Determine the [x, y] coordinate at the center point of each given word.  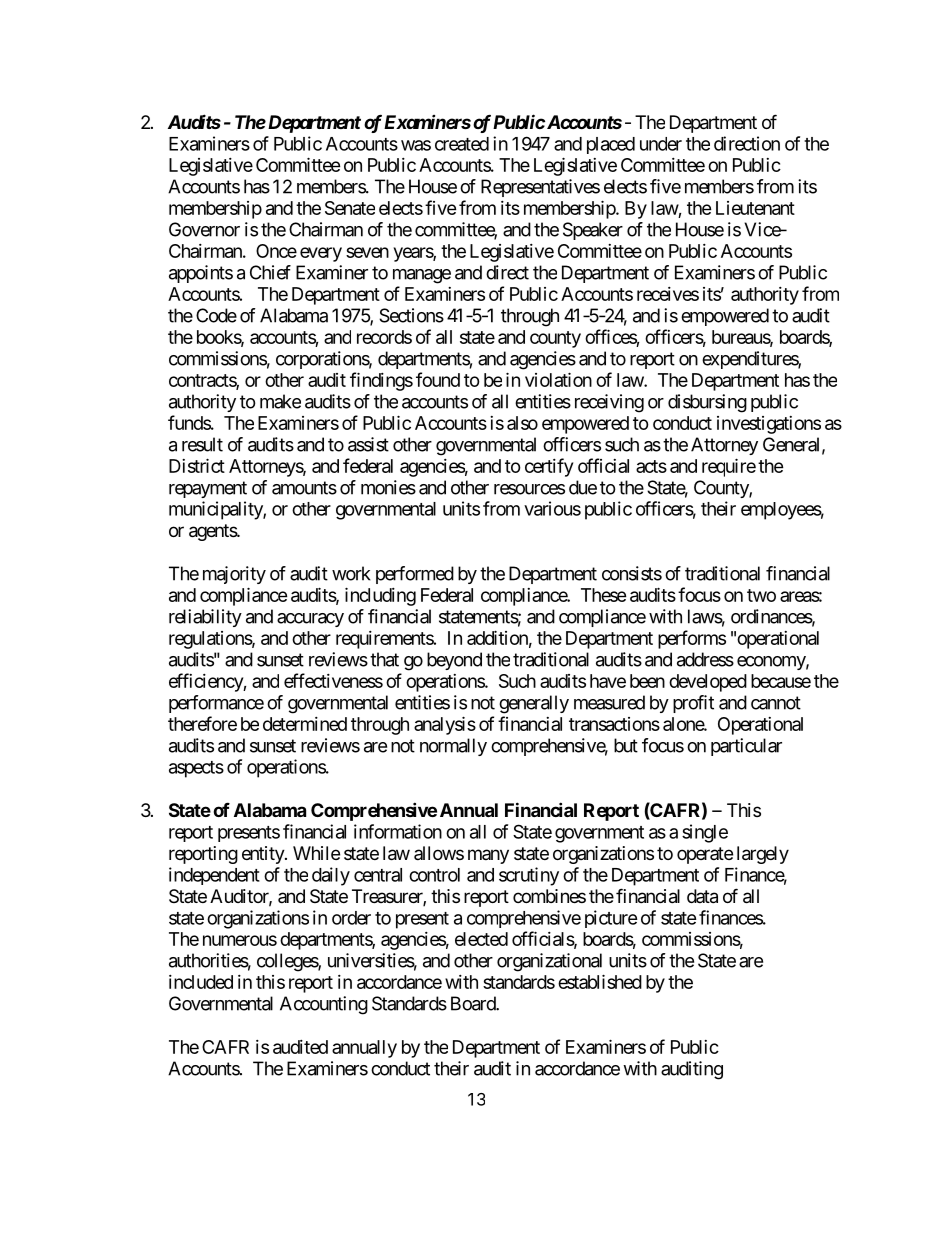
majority [234, 575]
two [761, 595]
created [462, 144]
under [661, 144]
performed [415, 575]
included [201, 982]
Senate [350, 208]
